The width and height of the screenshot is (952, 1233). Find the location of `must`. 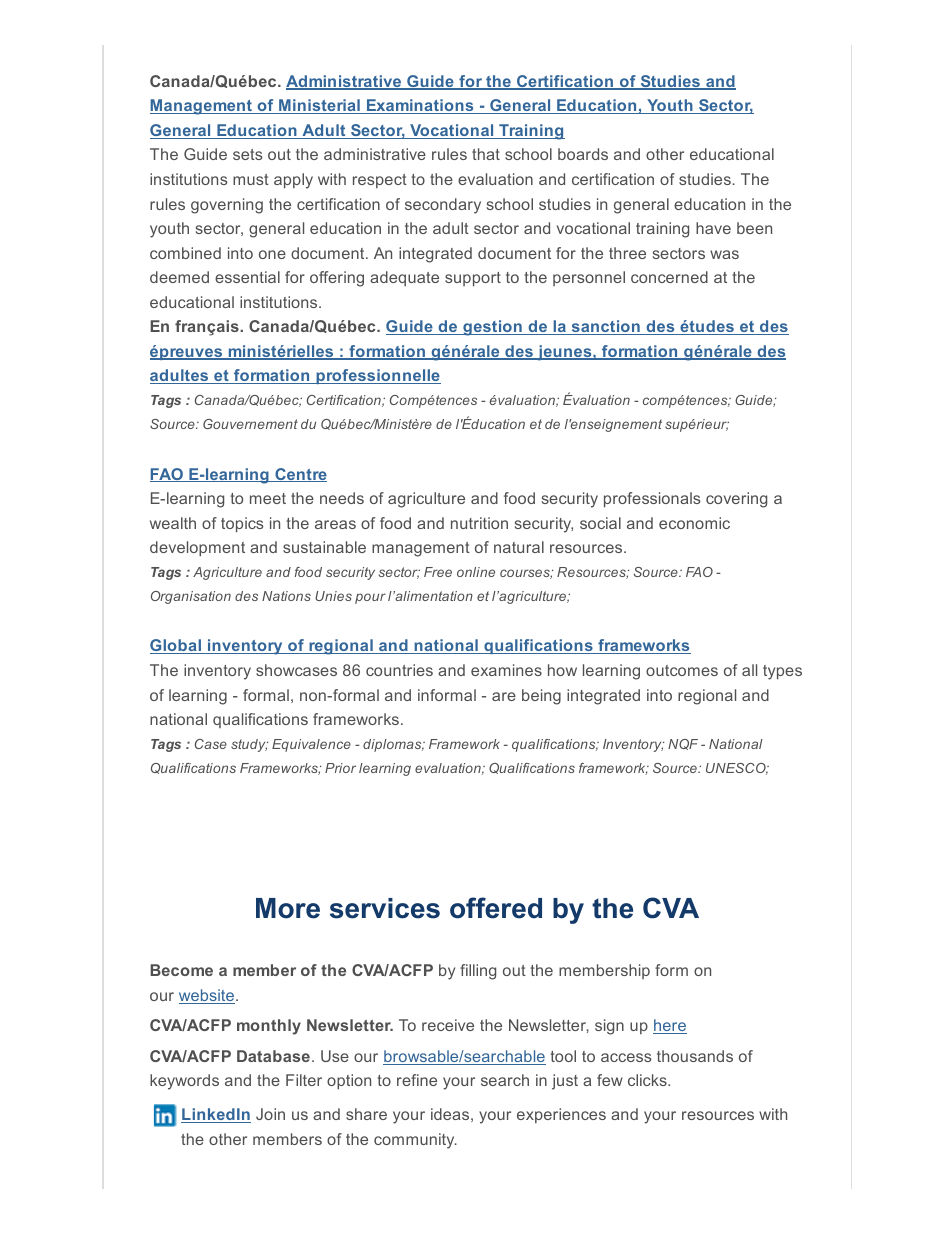

must is located at coordinates (251, 179).
